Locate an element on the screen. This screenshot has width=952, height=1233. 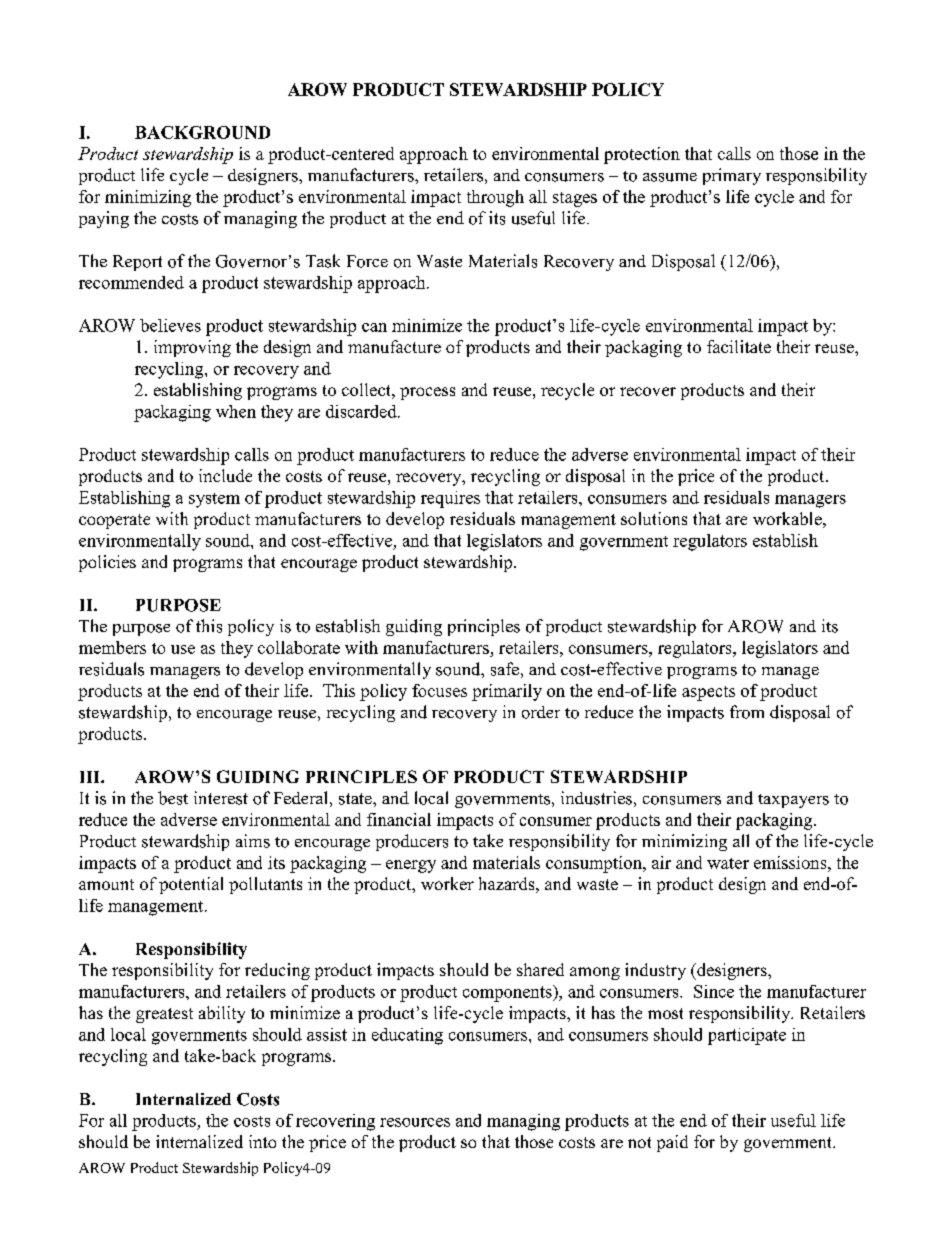
primary is located at coordinates (732, 176).
